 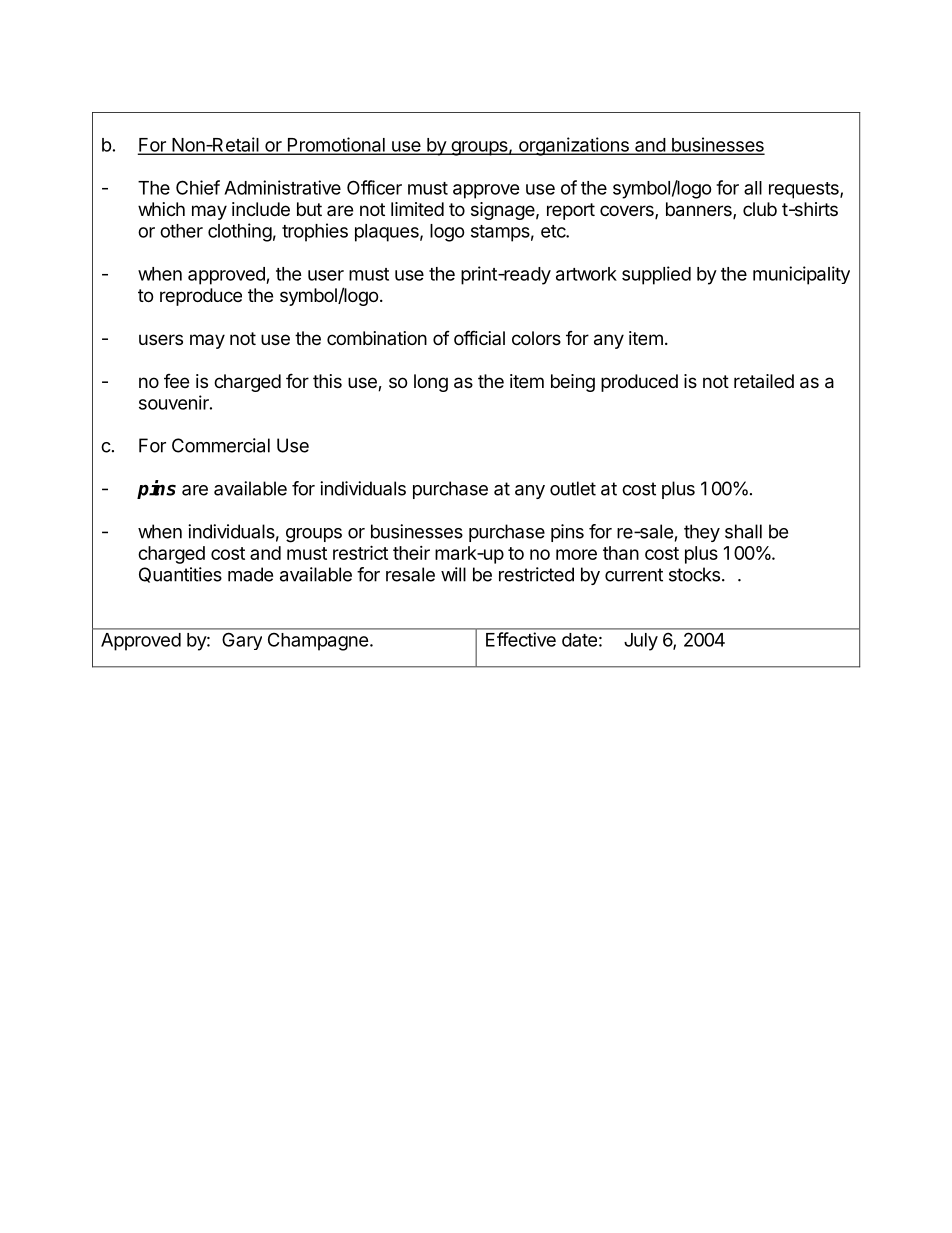 What do you see at coordinates (586, 274) in the screenshot?
I see `artwork` at bounding box center [586, 274].
